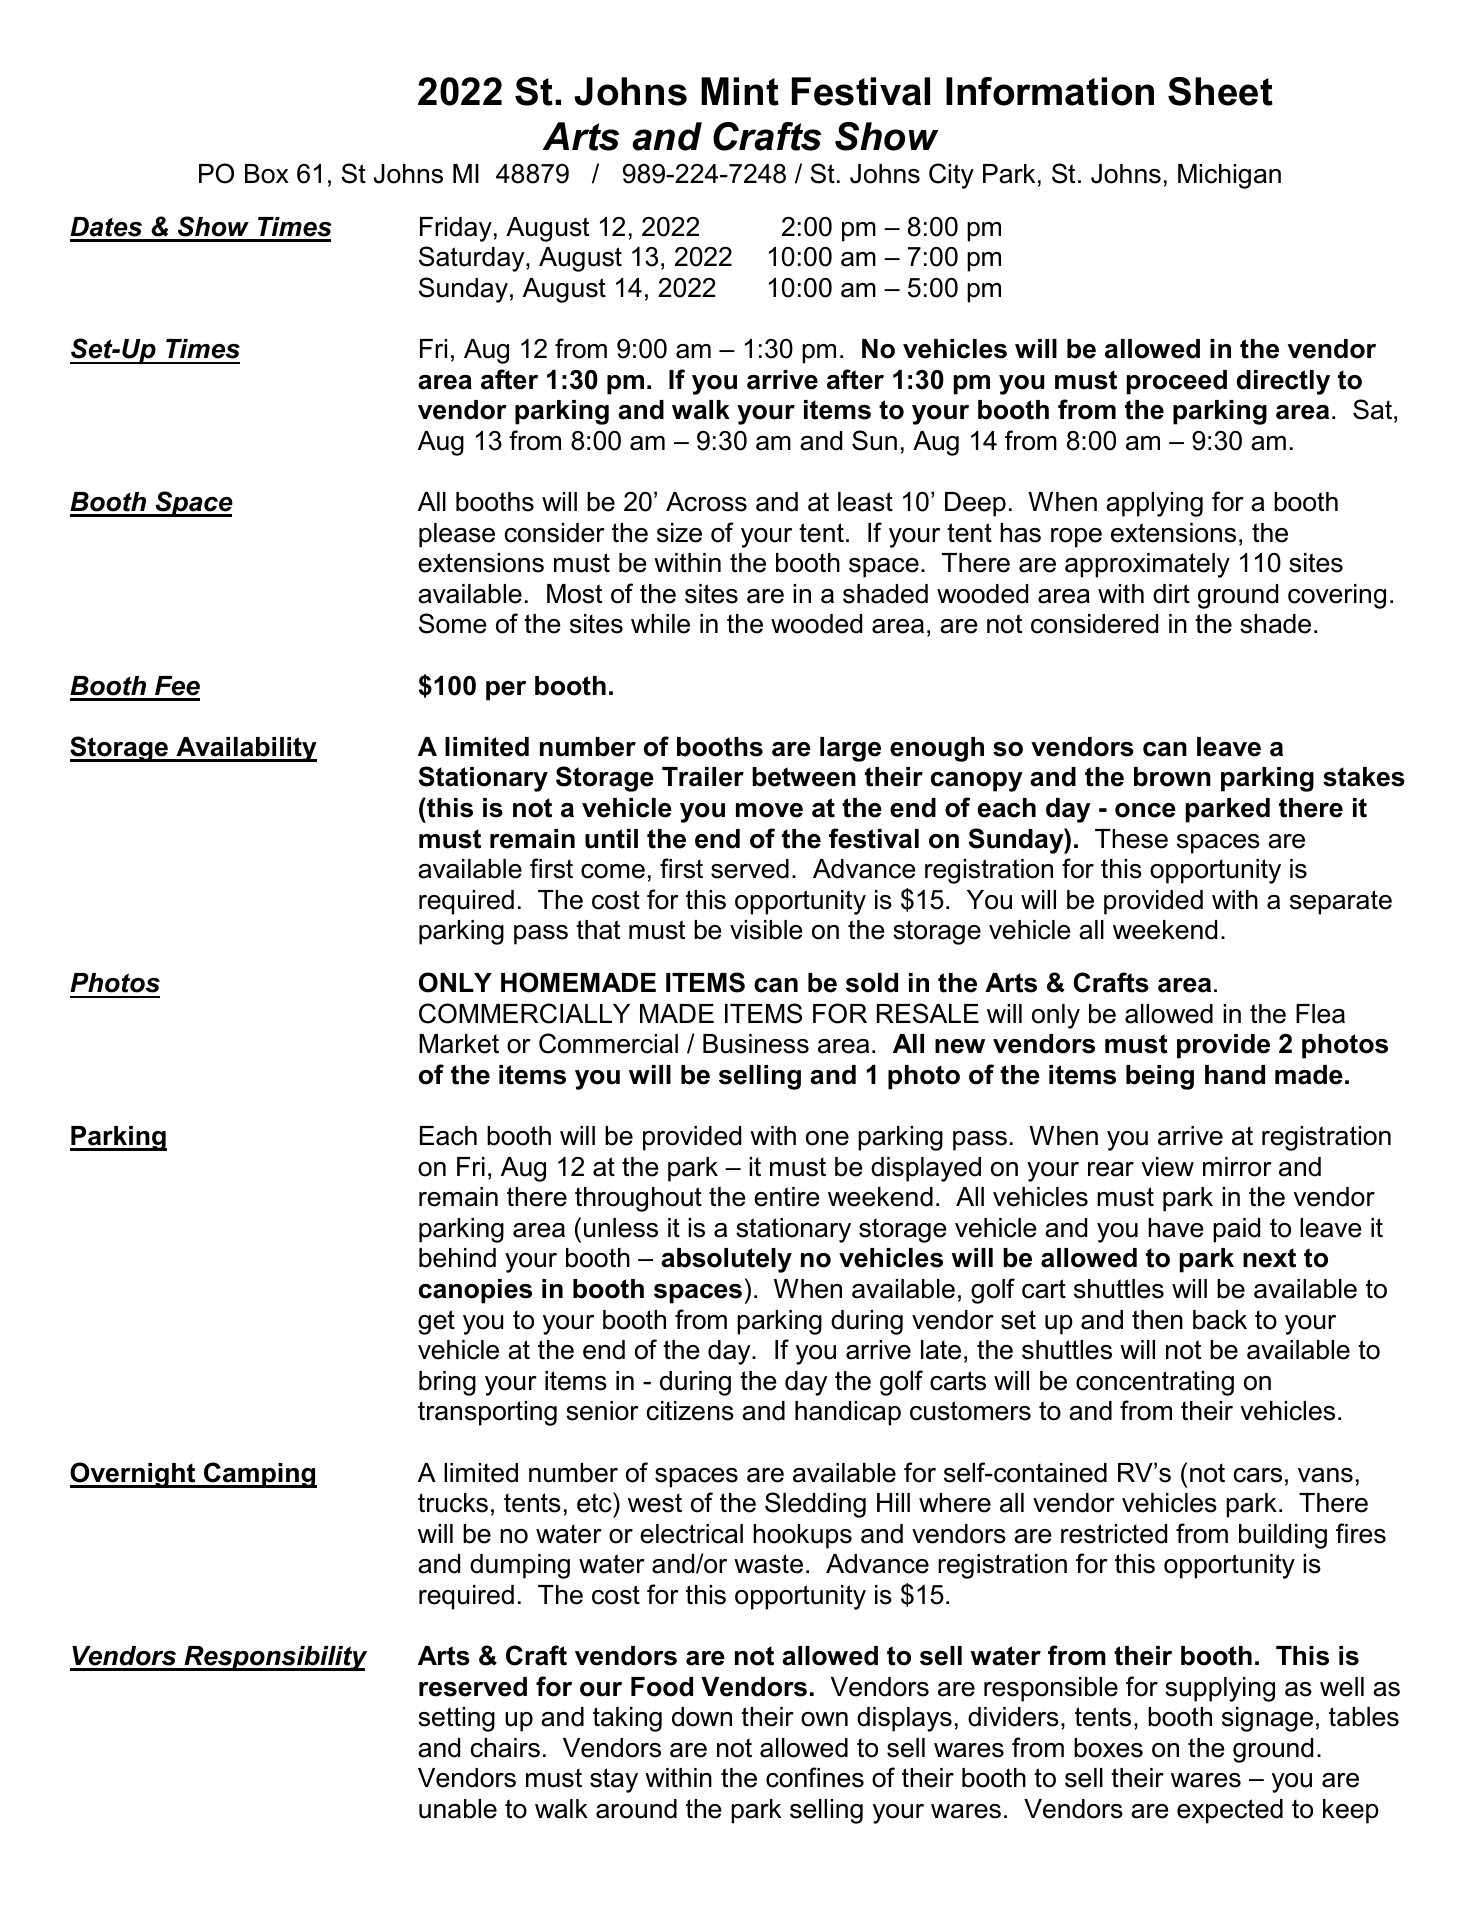 The width and height of the image is (1480, 1915). What do you see at coordinates (274, 1658) in the image?
I see `Responsibility` at bounding box center [274, 1658].
